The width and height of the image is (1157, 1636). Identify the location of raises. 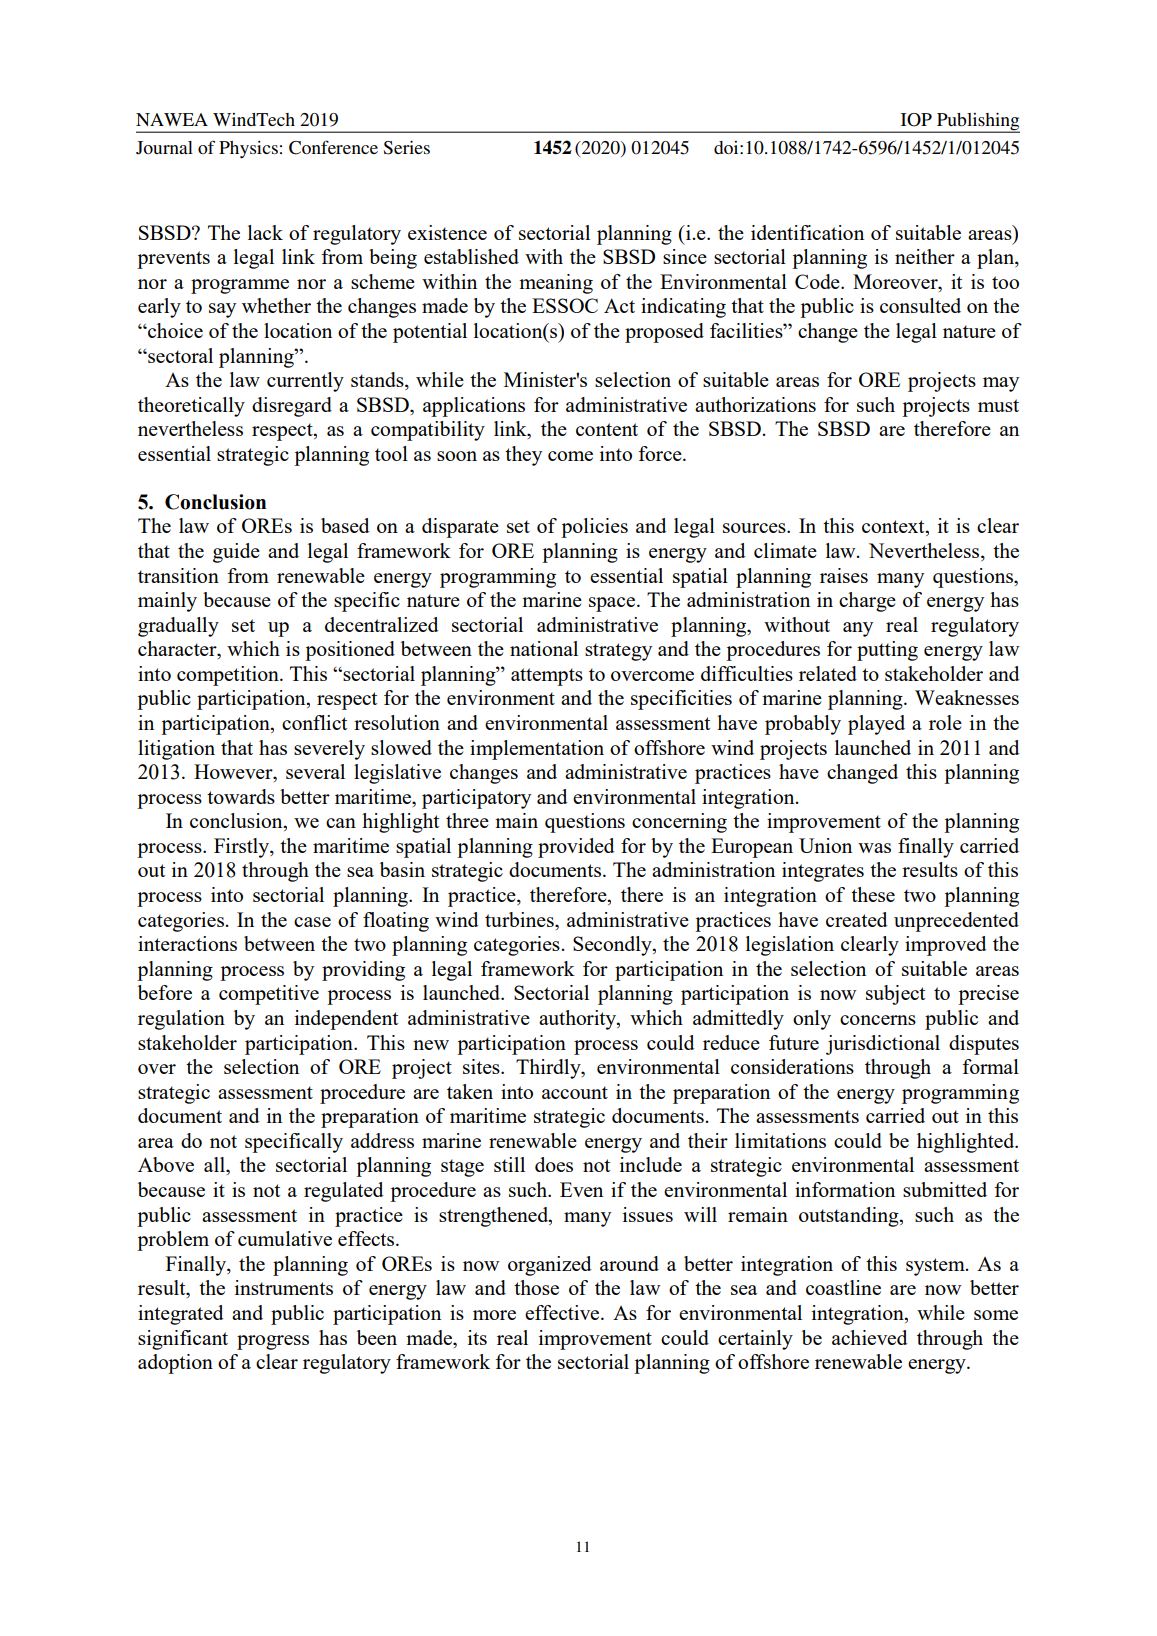
(844, 575).
